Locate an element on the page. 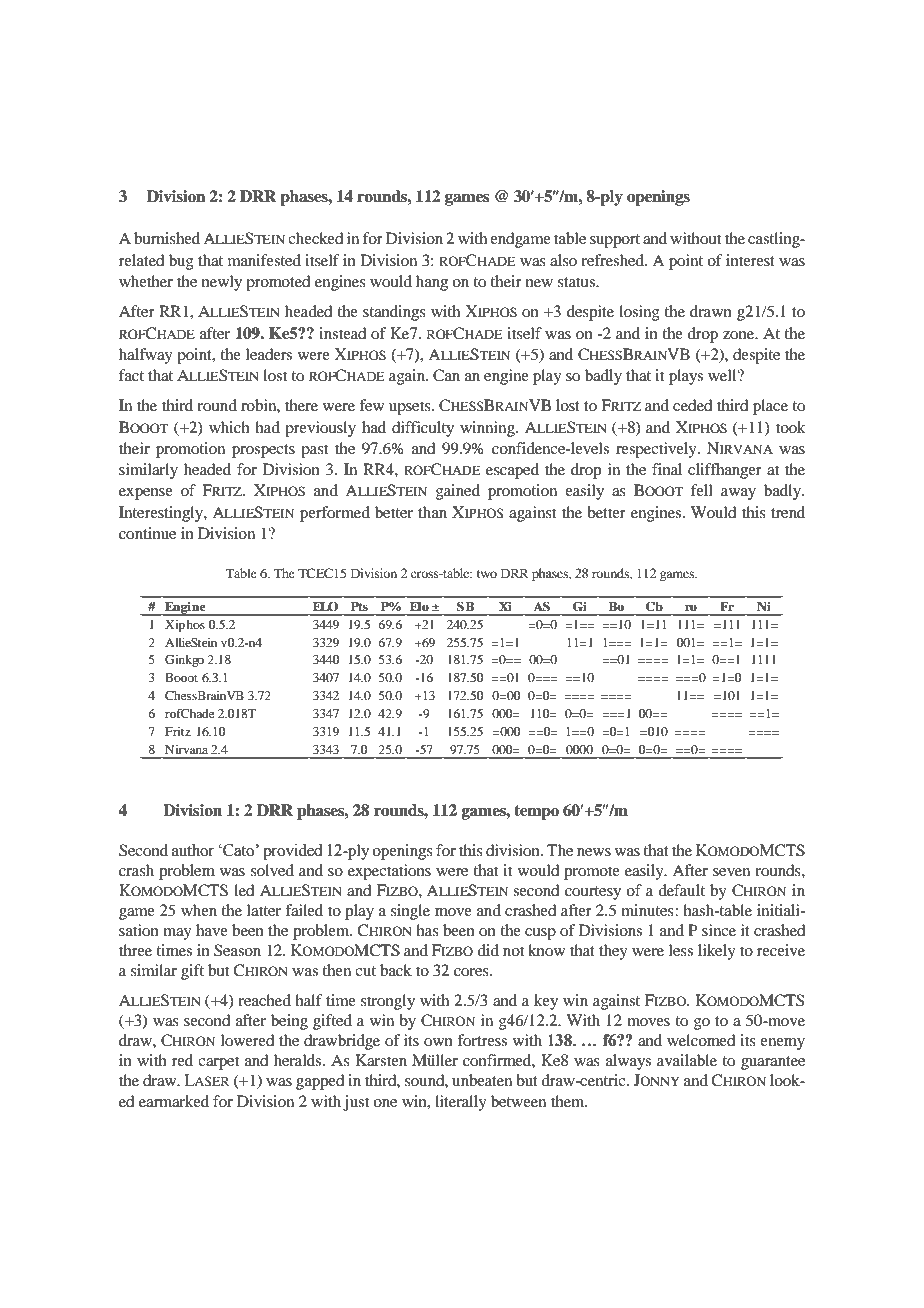 The width and height of the image is (924, 1308). trend is located at coordinates (788, 512).
